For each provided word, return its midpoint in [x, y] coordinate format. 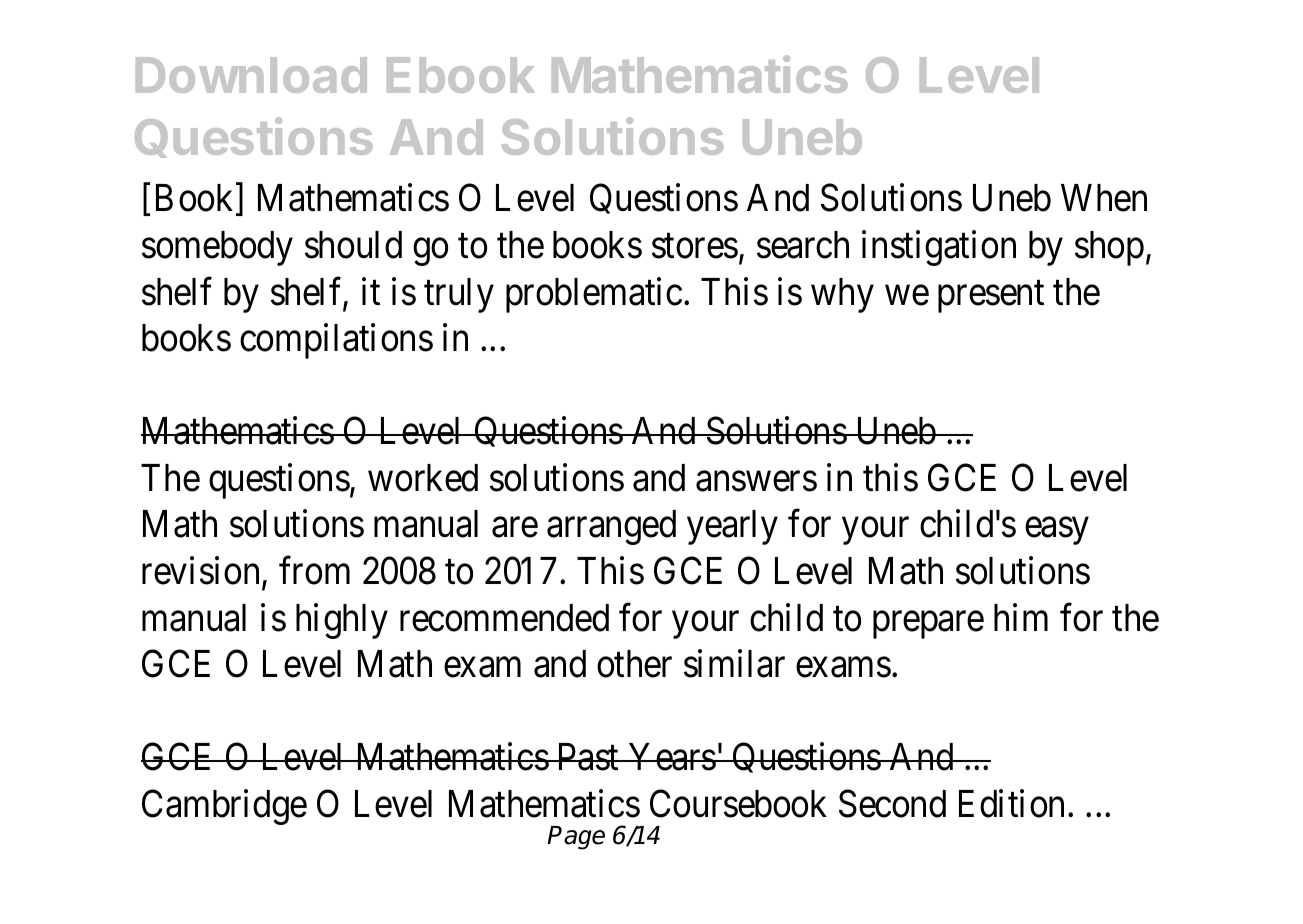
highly [342, 621]
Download [251, 75]
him [1021, 617]
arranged [611, 527]
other [634, 664]
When [1104, 198]
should [353, 245]
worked [423, 478]
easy [1056, 531]
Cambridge [224, 807]
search [803, 245]
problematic [594, 295]
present [991, 297]
